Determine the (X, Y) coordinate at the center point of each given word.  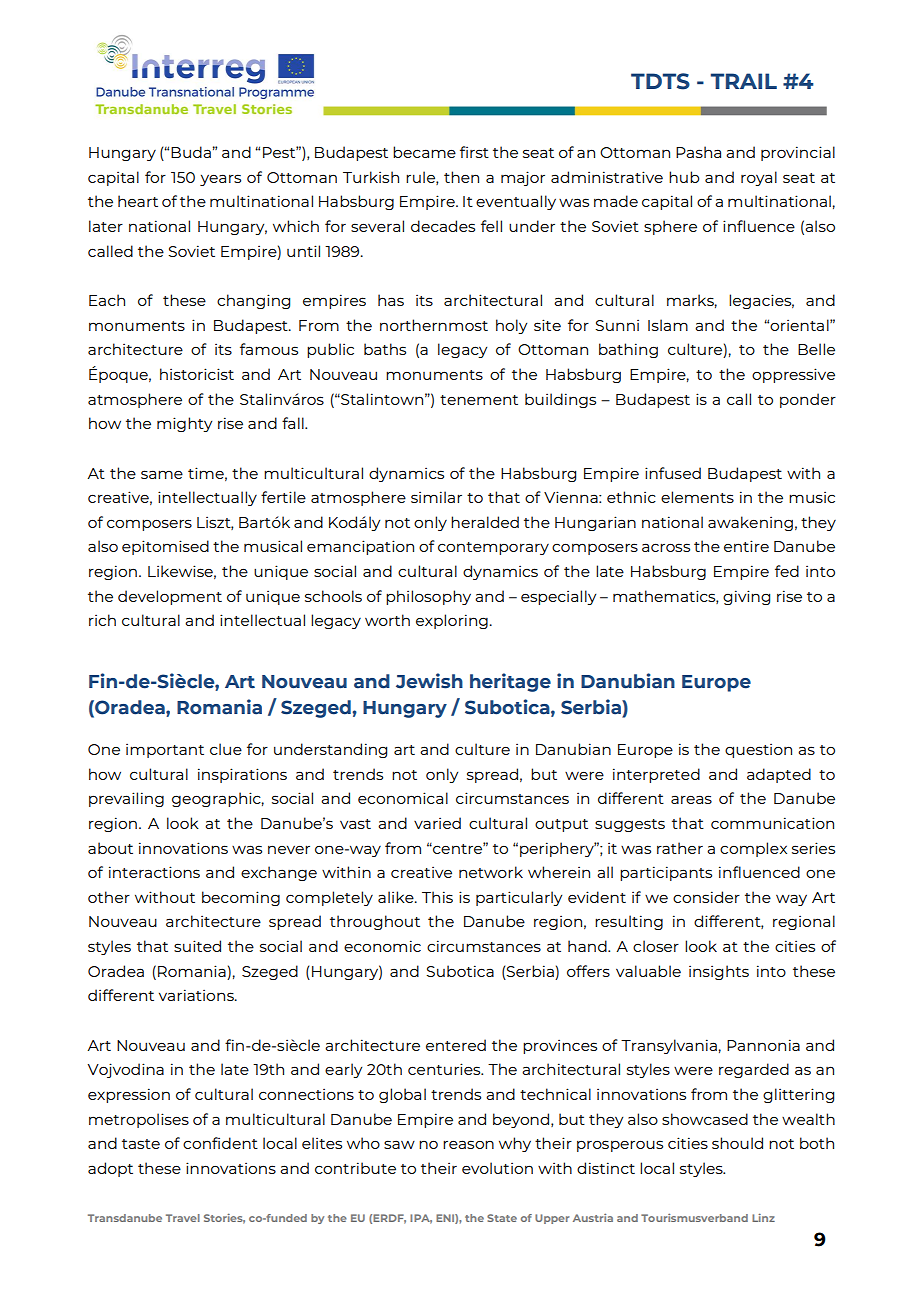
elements (697, 497)
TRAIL (744, 81)
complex (753, 849)
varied (437, 823)
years (220, 180)
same (162, 474)
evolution (497, 1168)
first (474, 152)
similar (436, 497)
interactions (154, 872)
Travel (183, 1218)
